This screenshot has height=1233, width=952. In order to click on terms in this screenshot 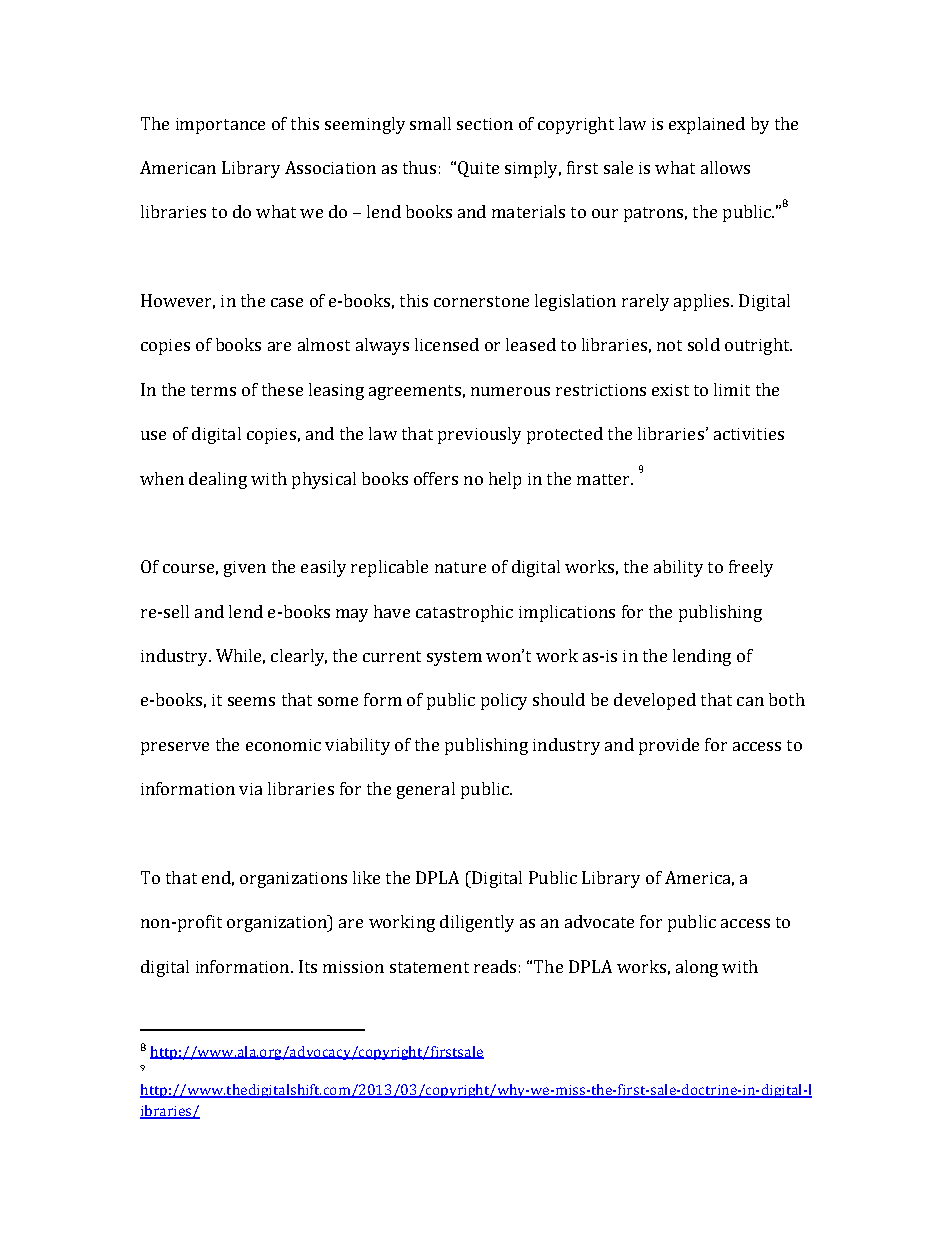, I will do `click(213, 390)`.
